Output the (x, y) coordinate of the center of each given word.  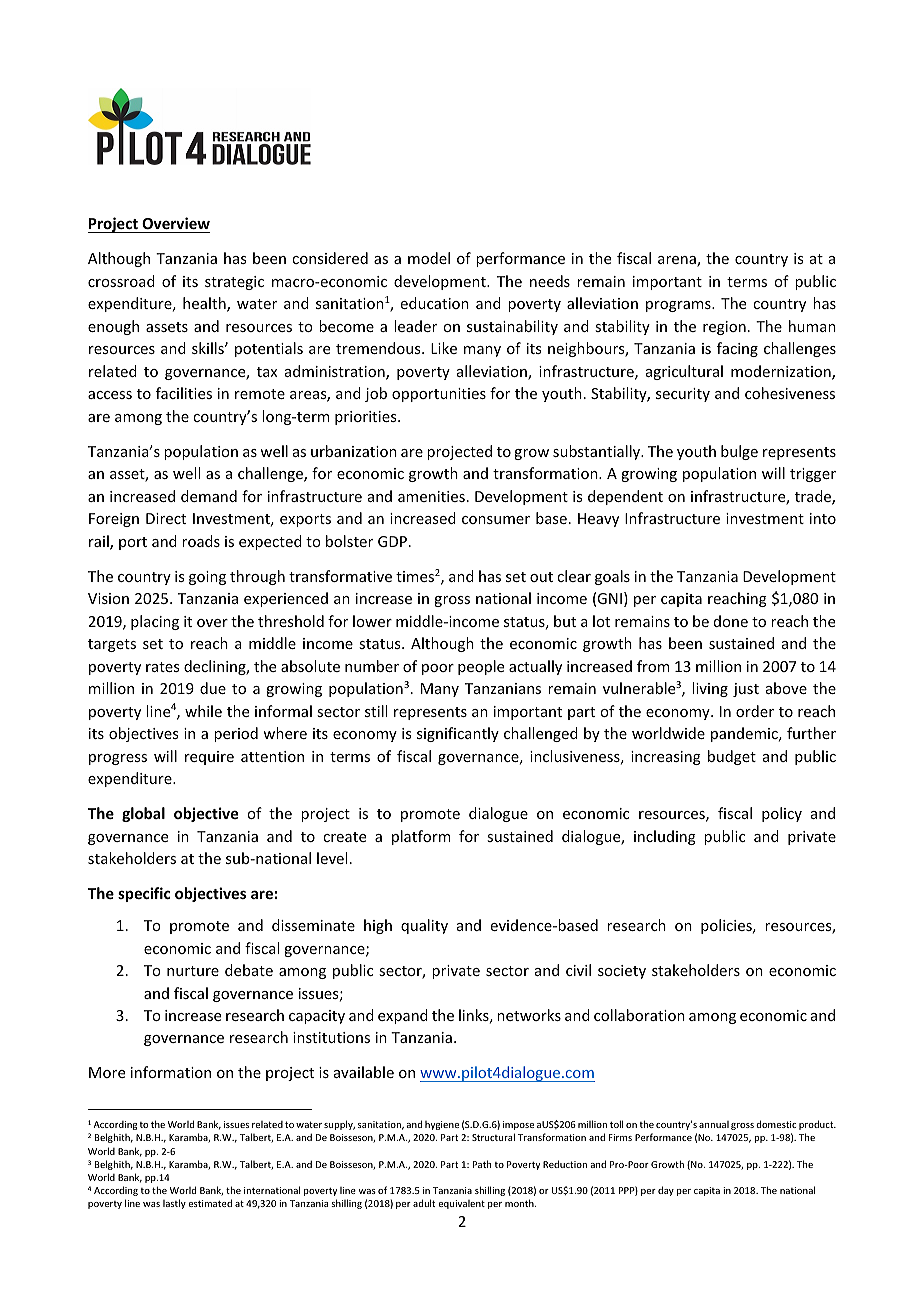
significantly (458, 734)
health (205, 304)
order (755, 711)
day (666, 1191)
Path (482, 1164)
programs (679, 306)
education (435, 303)
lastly (174, 1204)
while (203, 711)
